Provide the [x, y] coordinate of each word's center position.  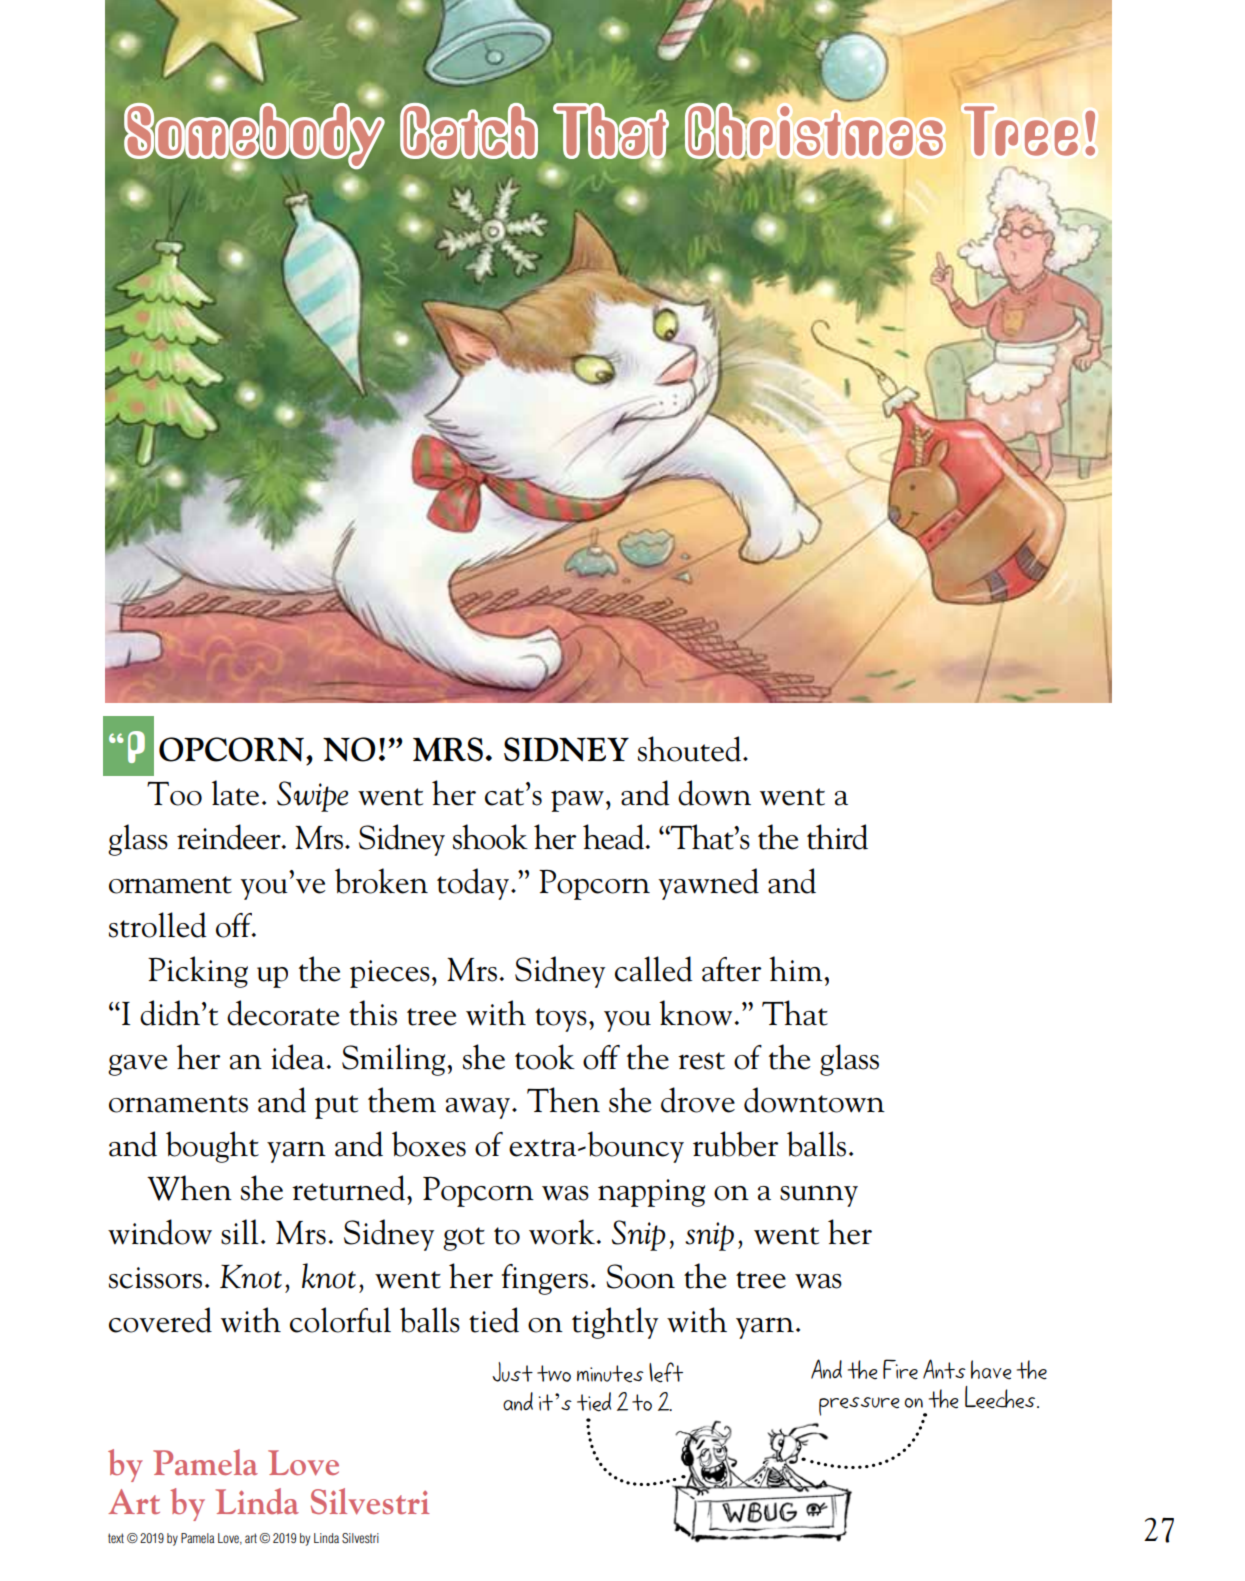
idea [298, 1057]
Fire [900, 1369]
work [562, 1232]
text [116, 1538]
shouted [691, 749]
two [554, 1373]
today [473, 884]
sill [239, 1232]
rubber [736, 1144]
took [545, 1057]
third [837, 837]
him [797, 968]
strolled [158, 925]
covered [160, 1320]
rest [701, 1061]
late [235, 793]
